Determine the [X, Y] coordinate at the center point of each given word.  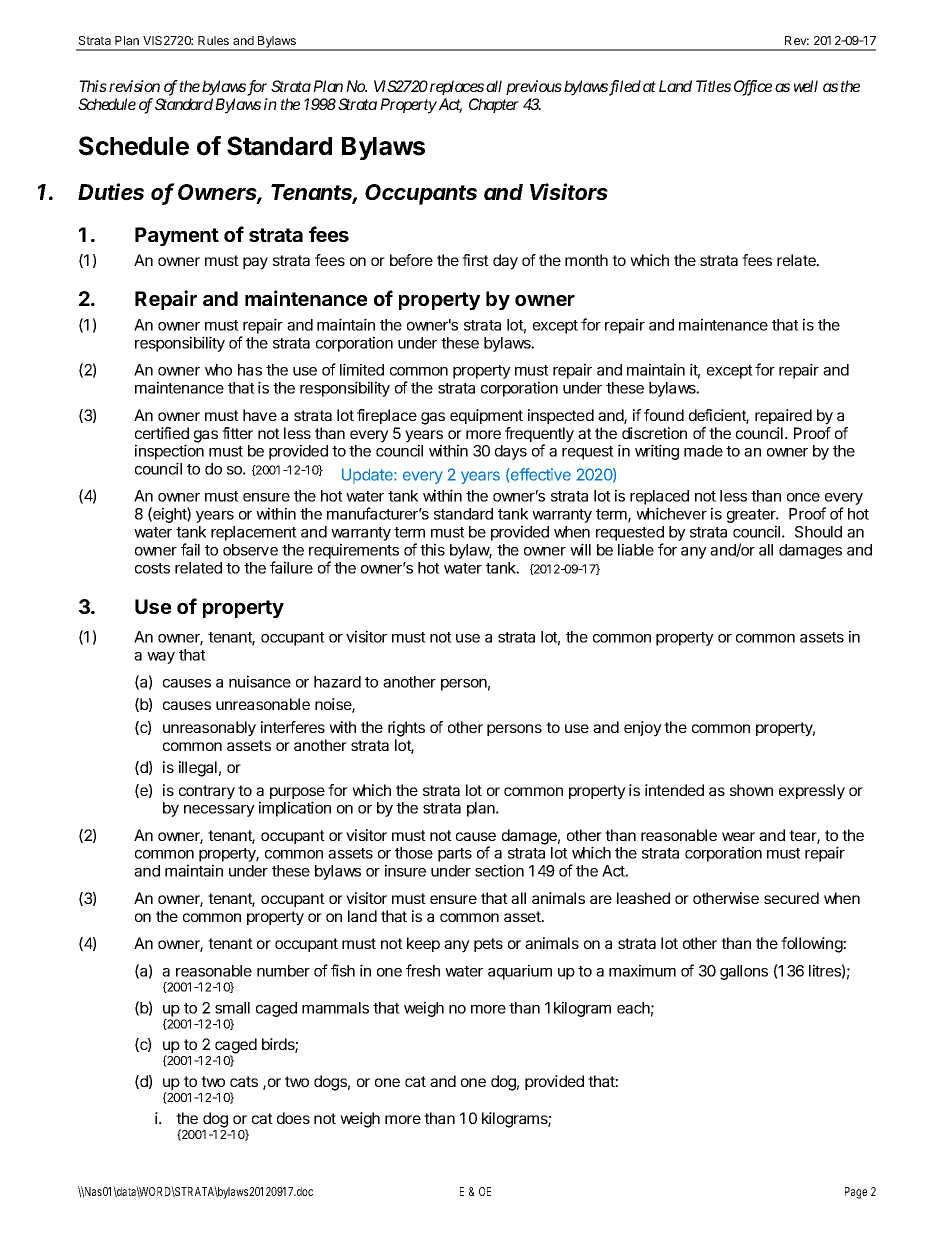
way [161, 658]
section [499, 870]
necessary [219, 811]
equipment [486, 416]
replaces [457, 87]
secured [791, 898]
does [293, 1118]
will [580, 549]
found [664, 415]
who [218, 370]
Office [753, 88]
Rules [213, 40]
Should [818, 532]
